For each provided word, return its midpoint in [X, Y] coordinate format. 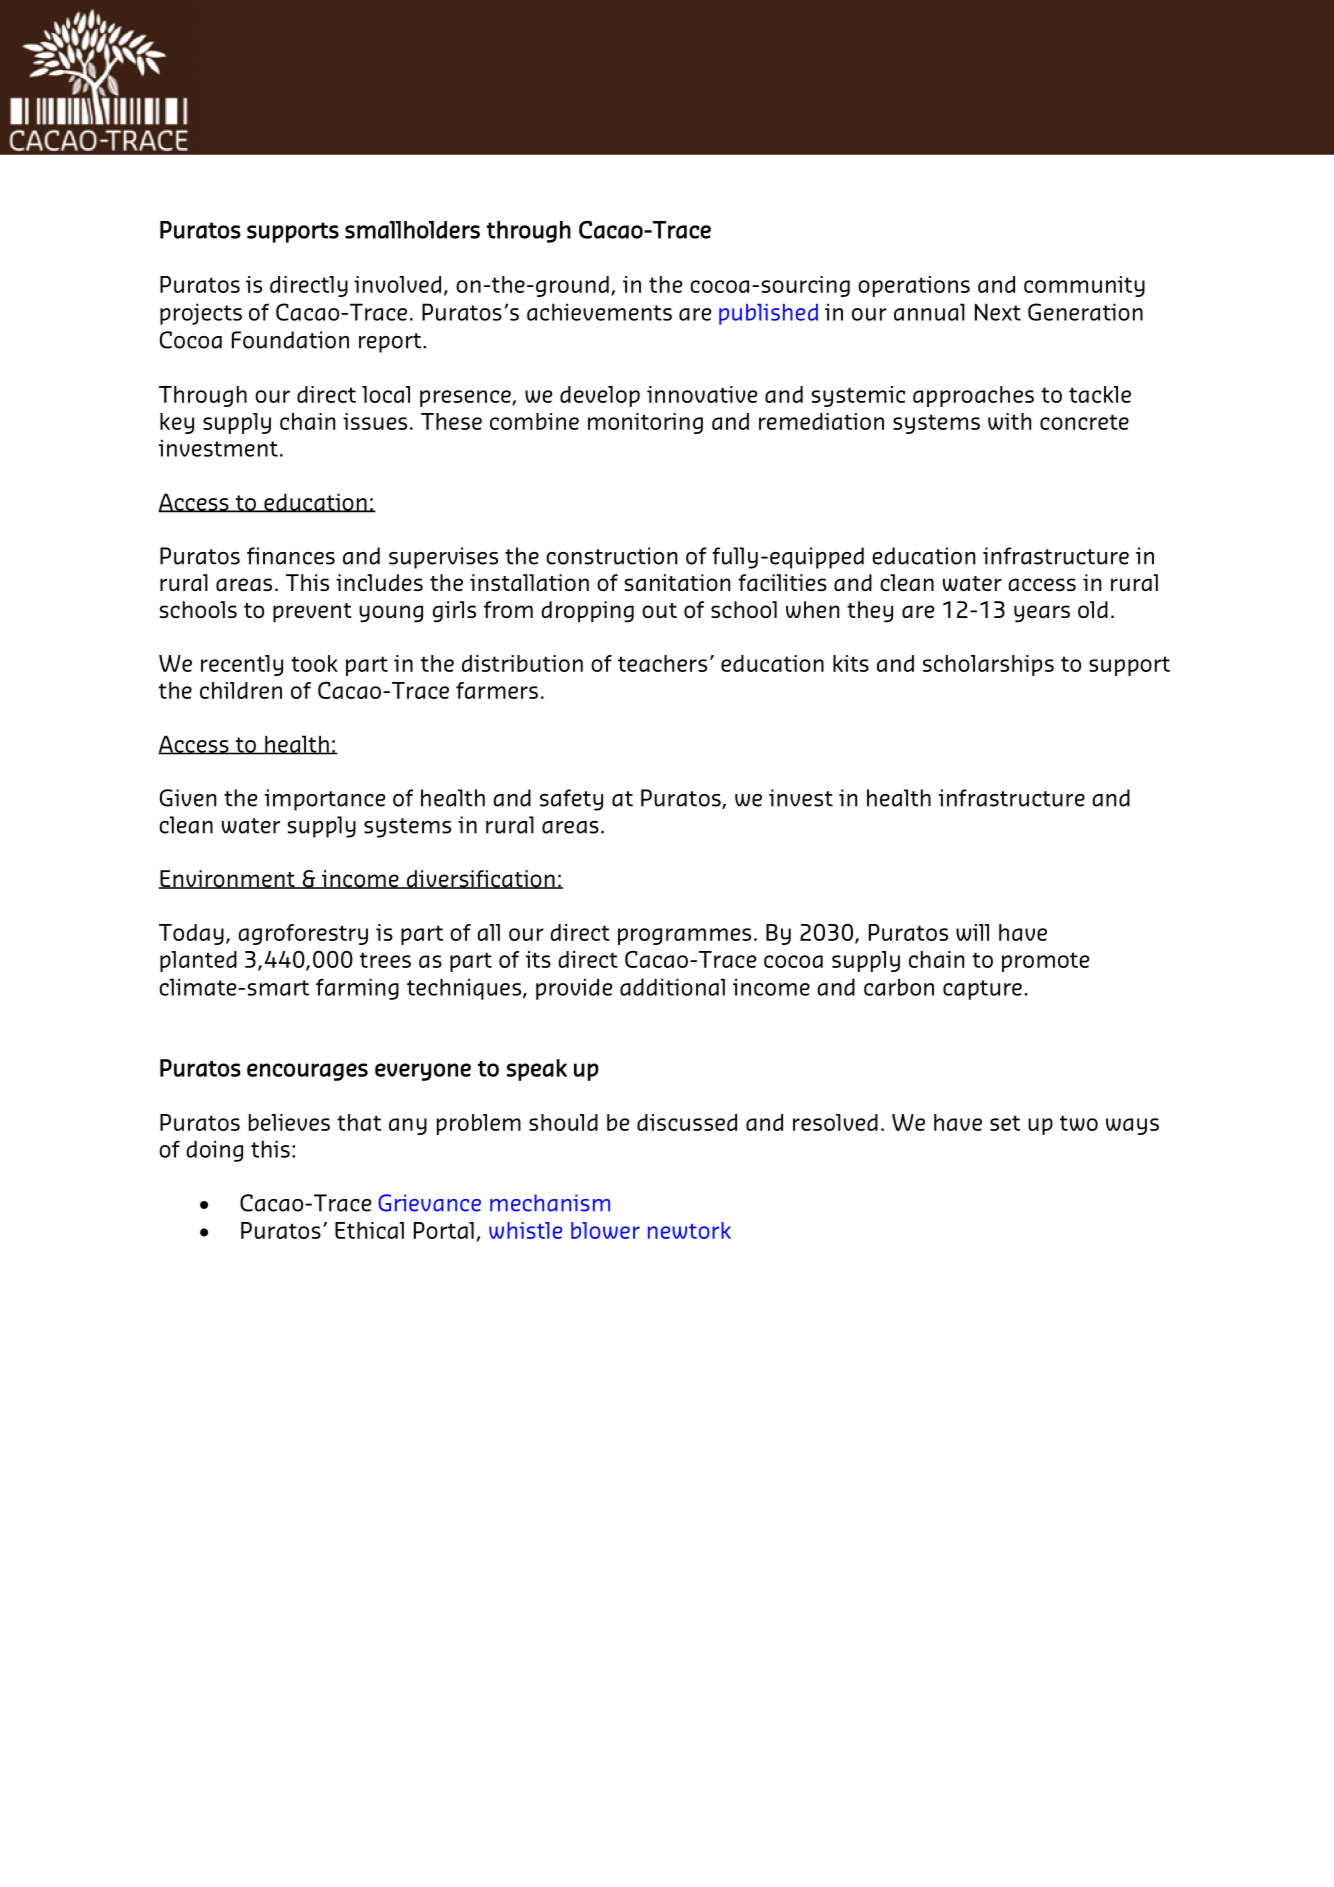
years [1042, 614]
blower [605, 1230]
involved [397, 284]
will [972, 932]
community [1084, 286]
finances [291, 556]
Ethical [369, 1230]
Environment [228, 879]
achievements [599, 312]
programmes [684, 936]
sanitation [677, 582]
